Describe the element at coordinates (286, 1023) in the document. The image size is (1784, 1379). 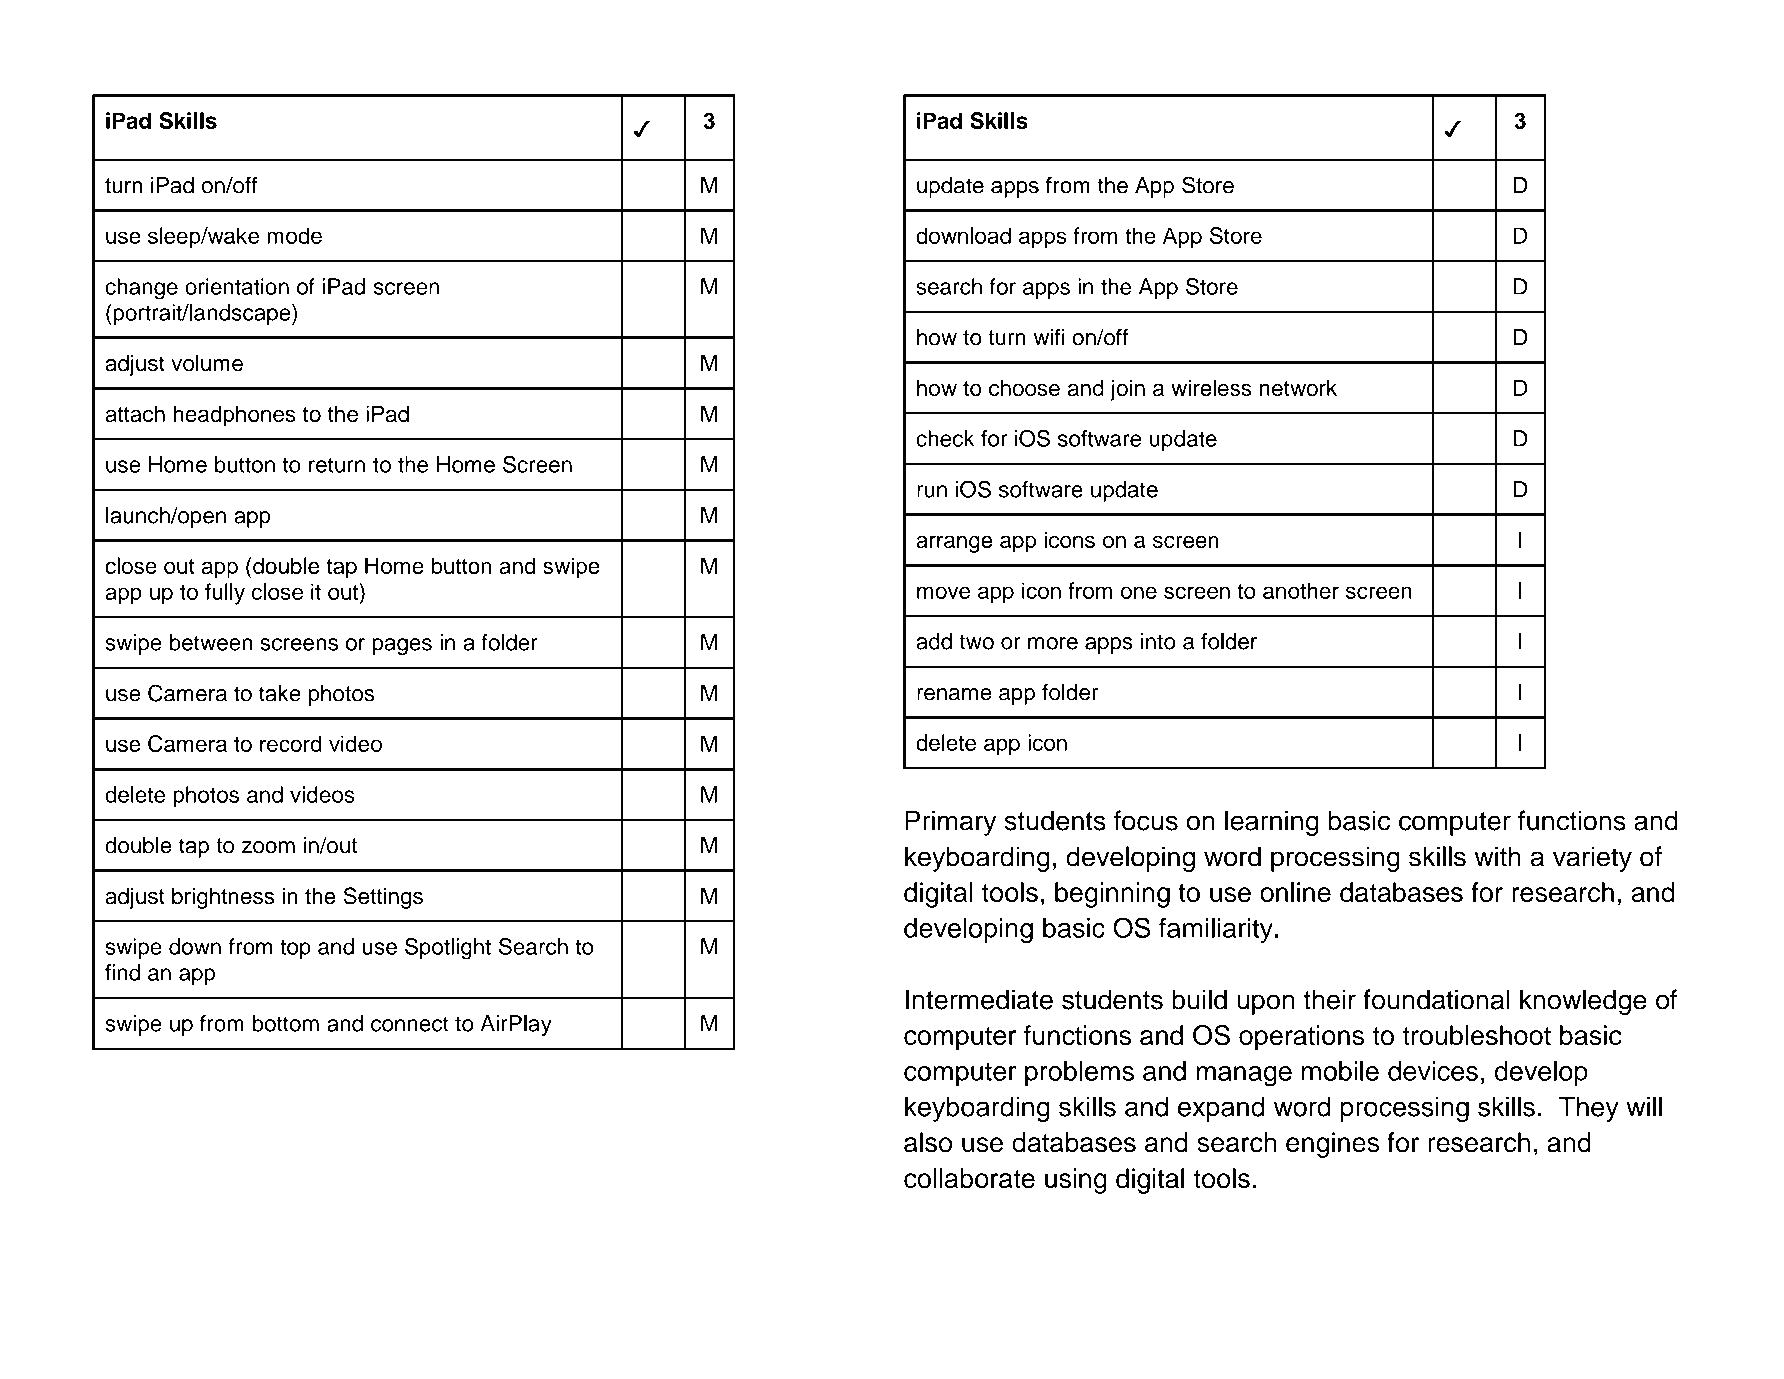
I see `bottom` at that location.
